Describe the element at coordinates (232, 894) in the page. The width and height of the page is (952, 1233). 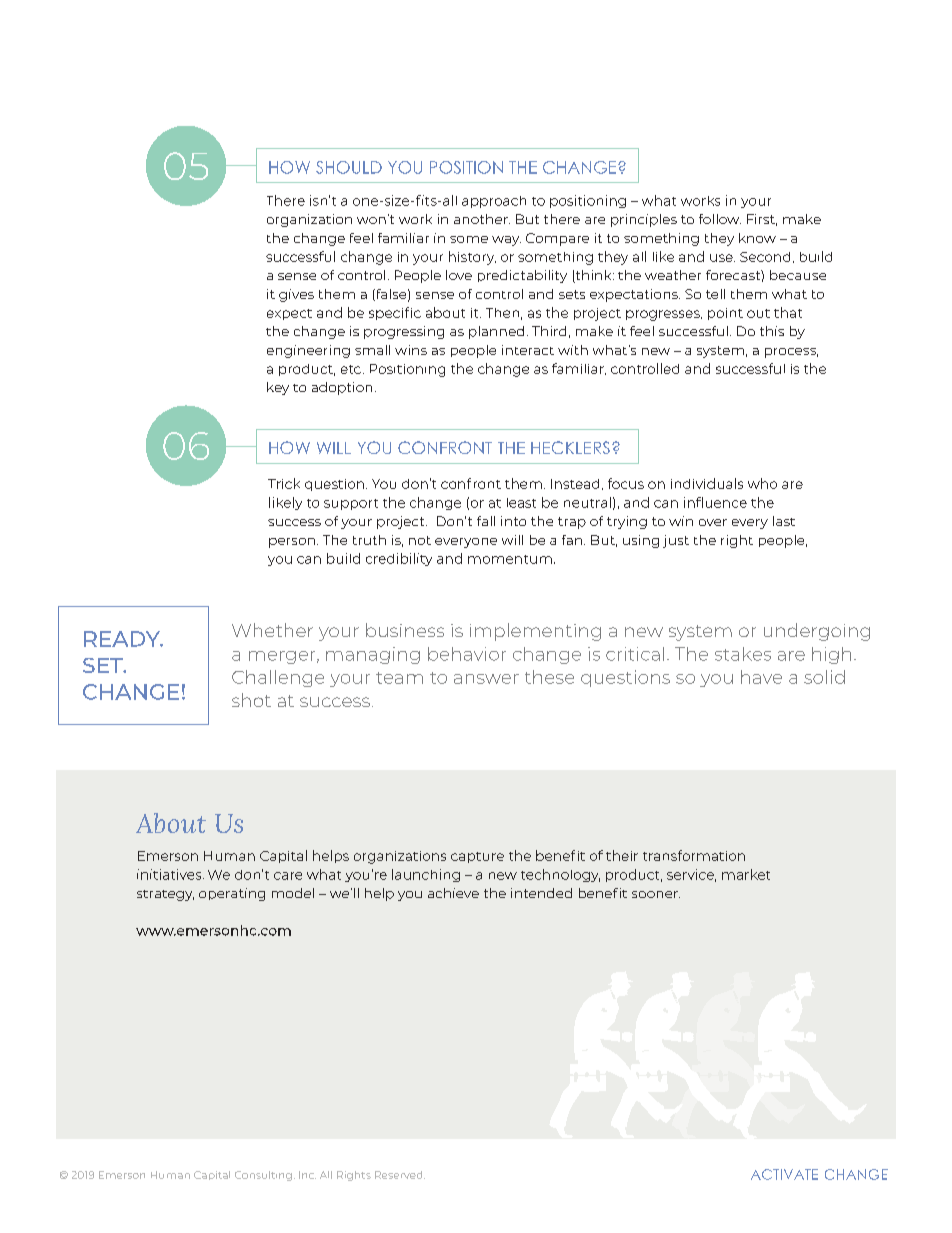
I see `operating` at that location.
